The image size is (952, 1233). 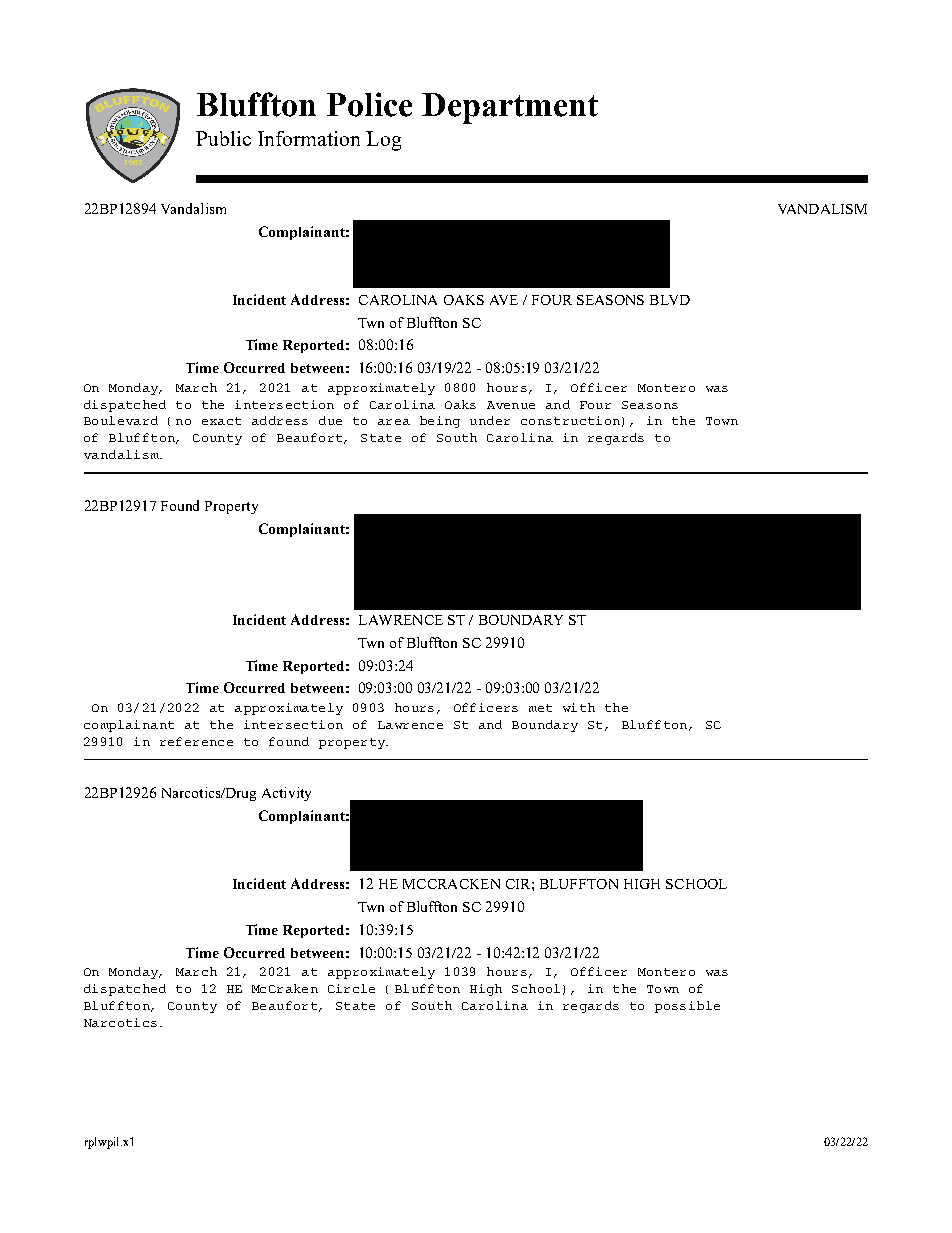 What do you see at coordinates (351, 988) in the page?
I see `Circle` at bounding box center [351, 988].
